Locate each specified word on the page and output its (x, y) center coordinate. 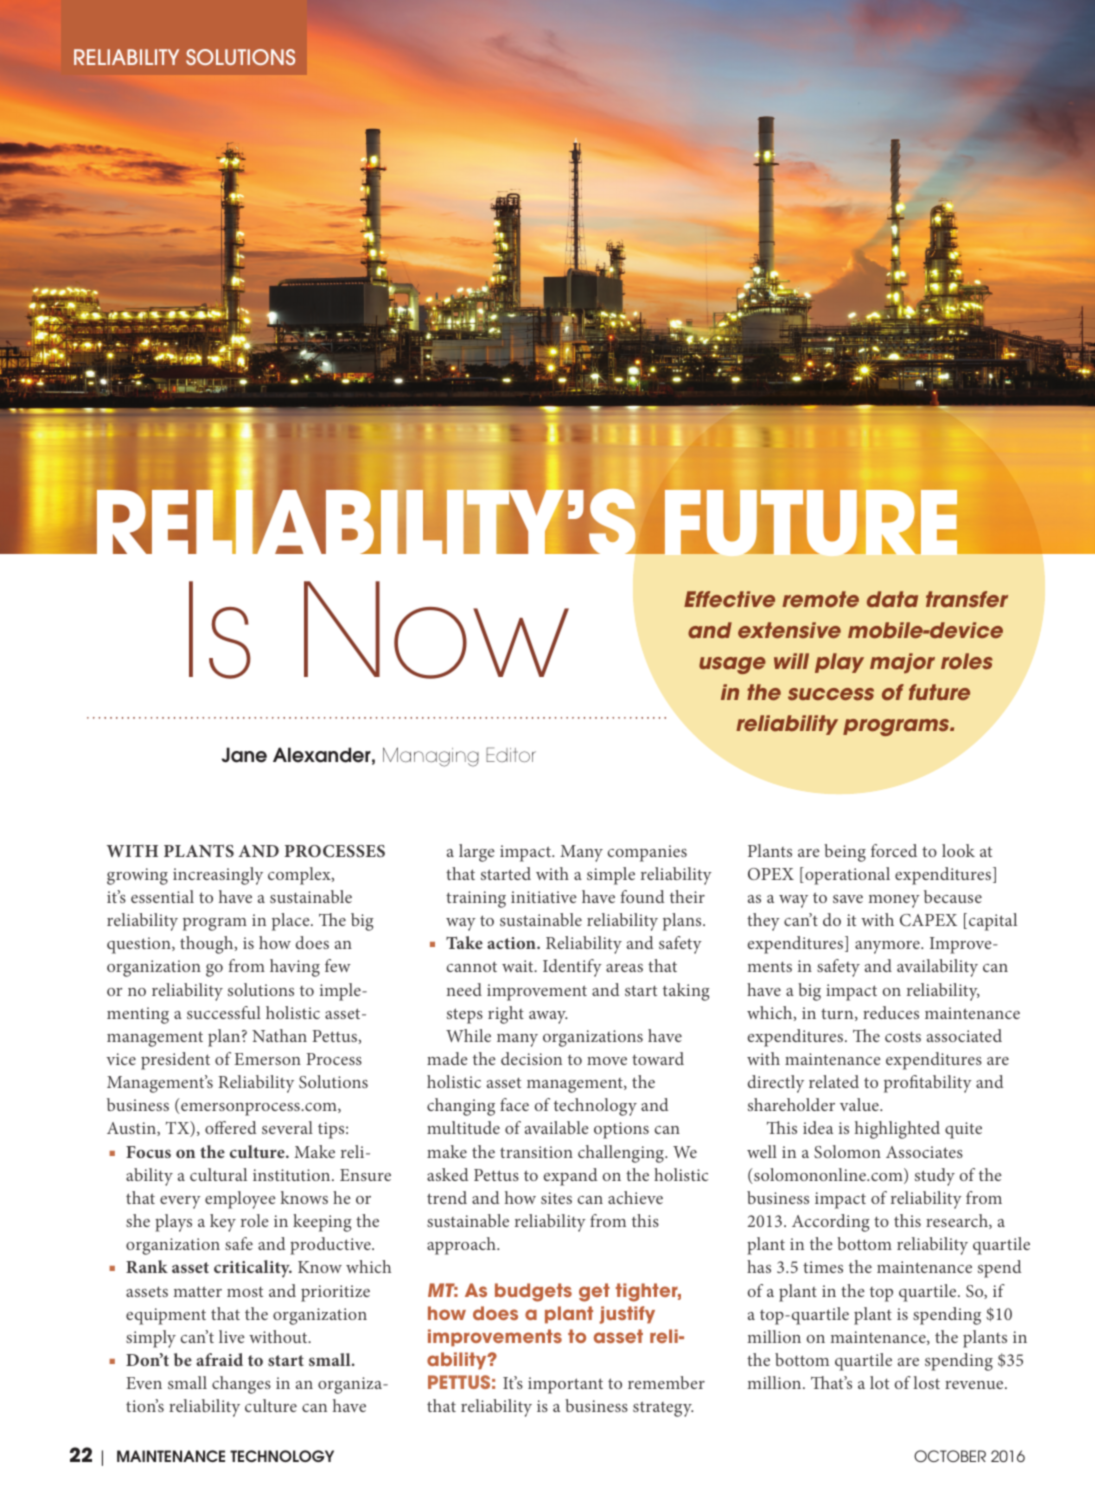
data (892, 599)
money (894, 901)
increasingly (218, 876)
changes (241, 1385)
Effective (729, 599)
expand (570, 1177)
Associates (924, 1152)
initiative (544, 897)
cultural (218, 1174)
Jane (244, 755)
